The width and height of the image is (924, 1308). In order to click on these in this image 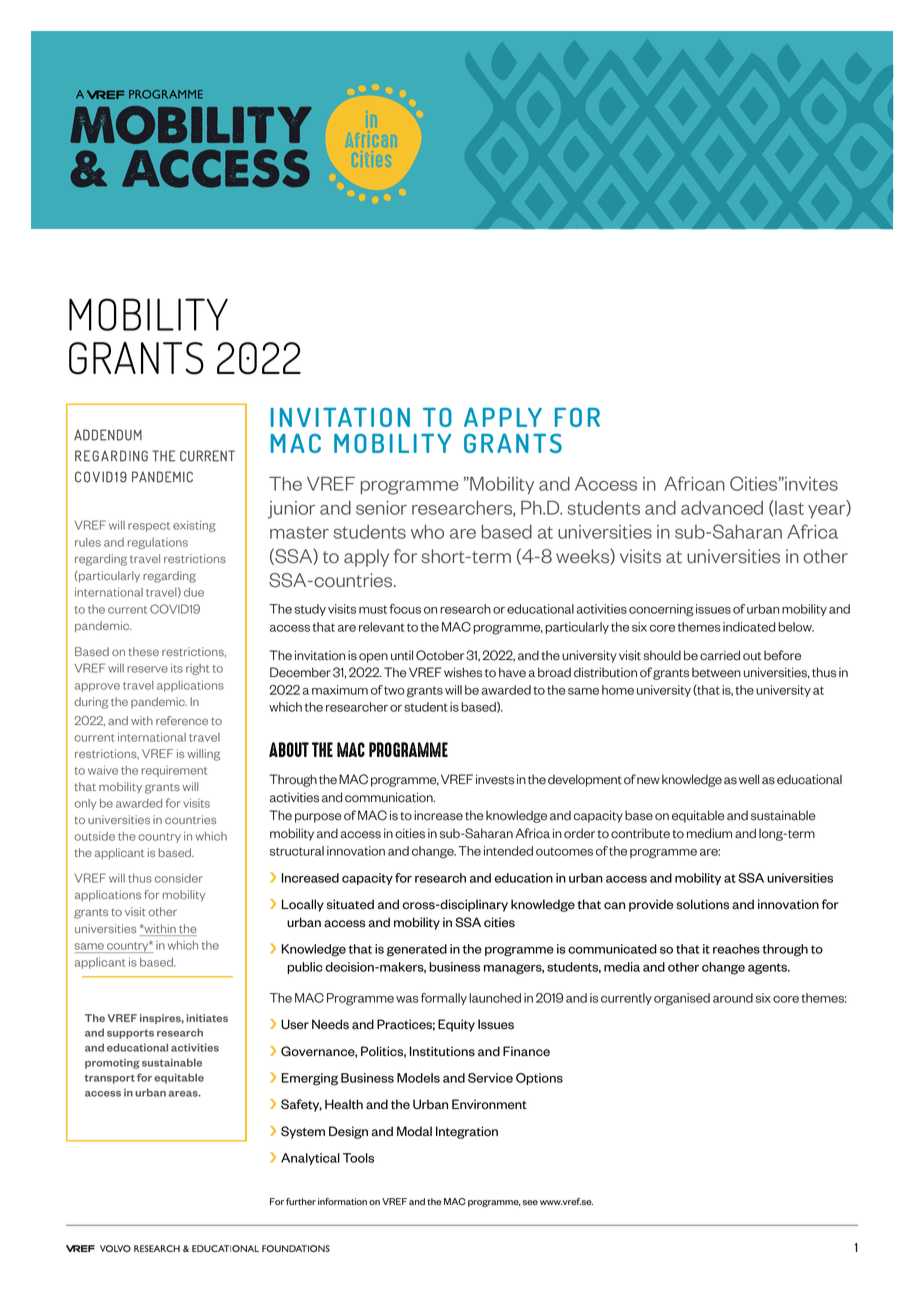, I will do `click(144, 651)`.
